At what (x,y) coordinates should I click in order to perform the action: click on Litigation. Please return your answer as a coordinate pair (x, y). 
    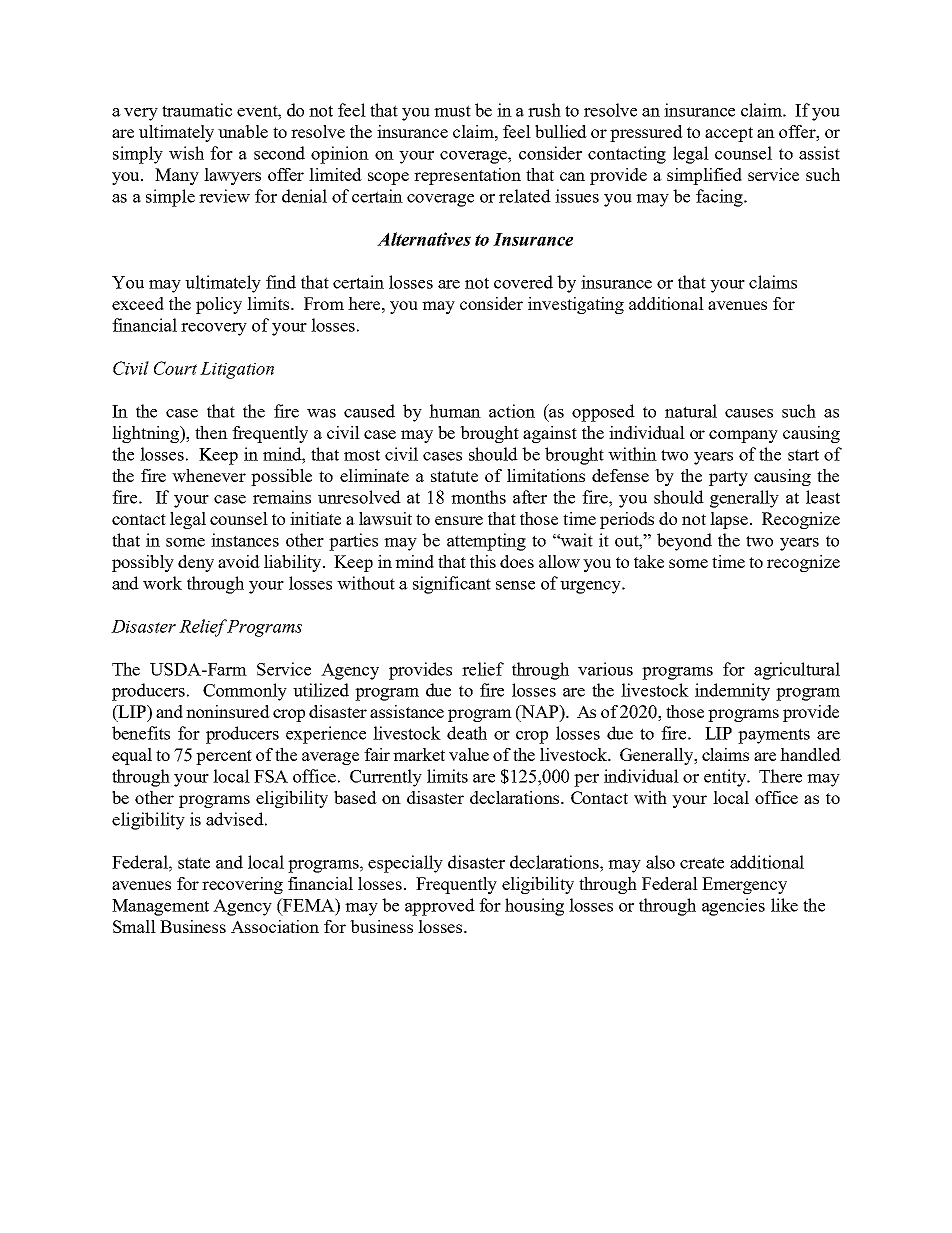
    Looking at the image, I should click on (237, 370).
